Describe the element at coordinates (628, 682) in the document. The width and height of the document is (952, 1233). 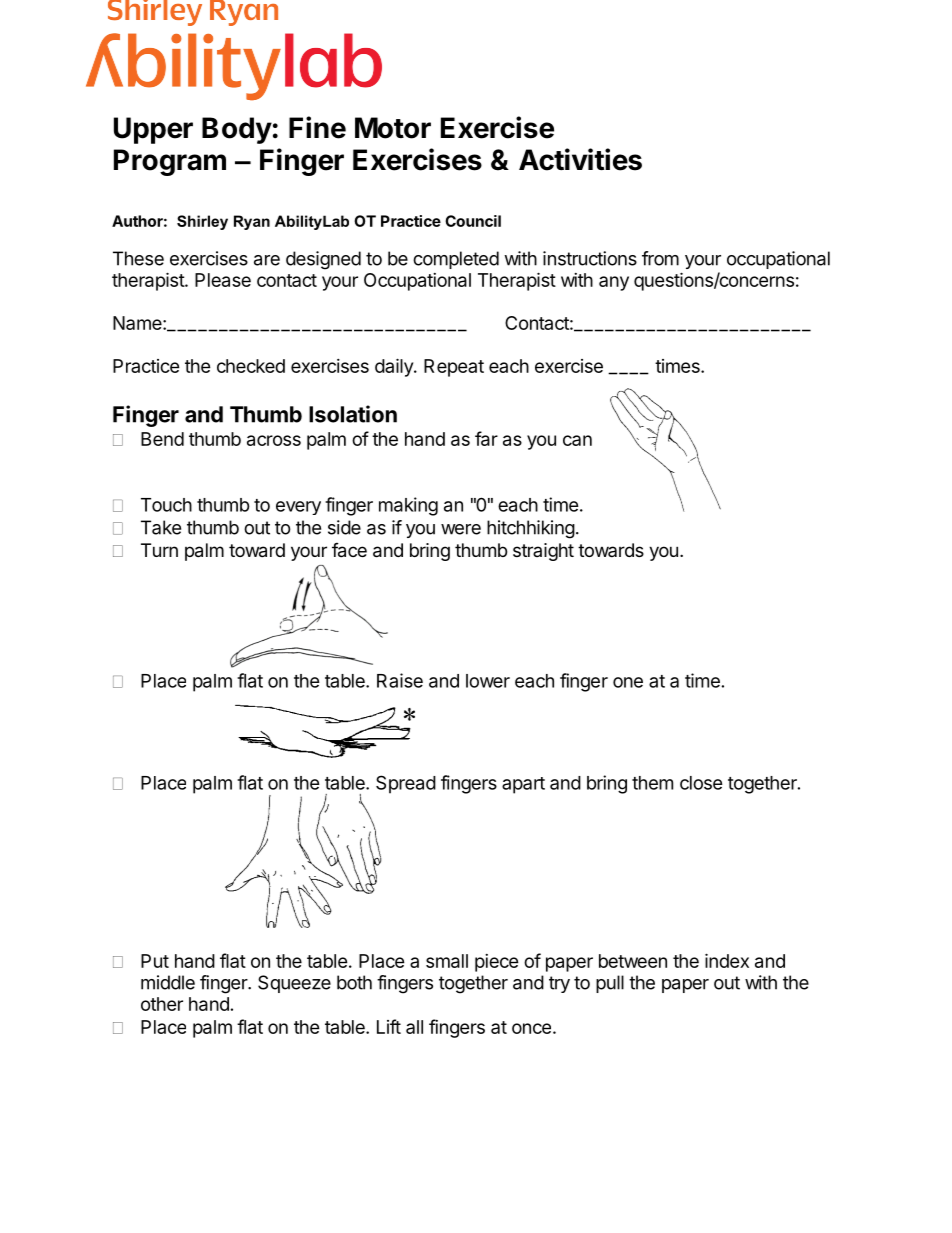
I see `one` at that location.
